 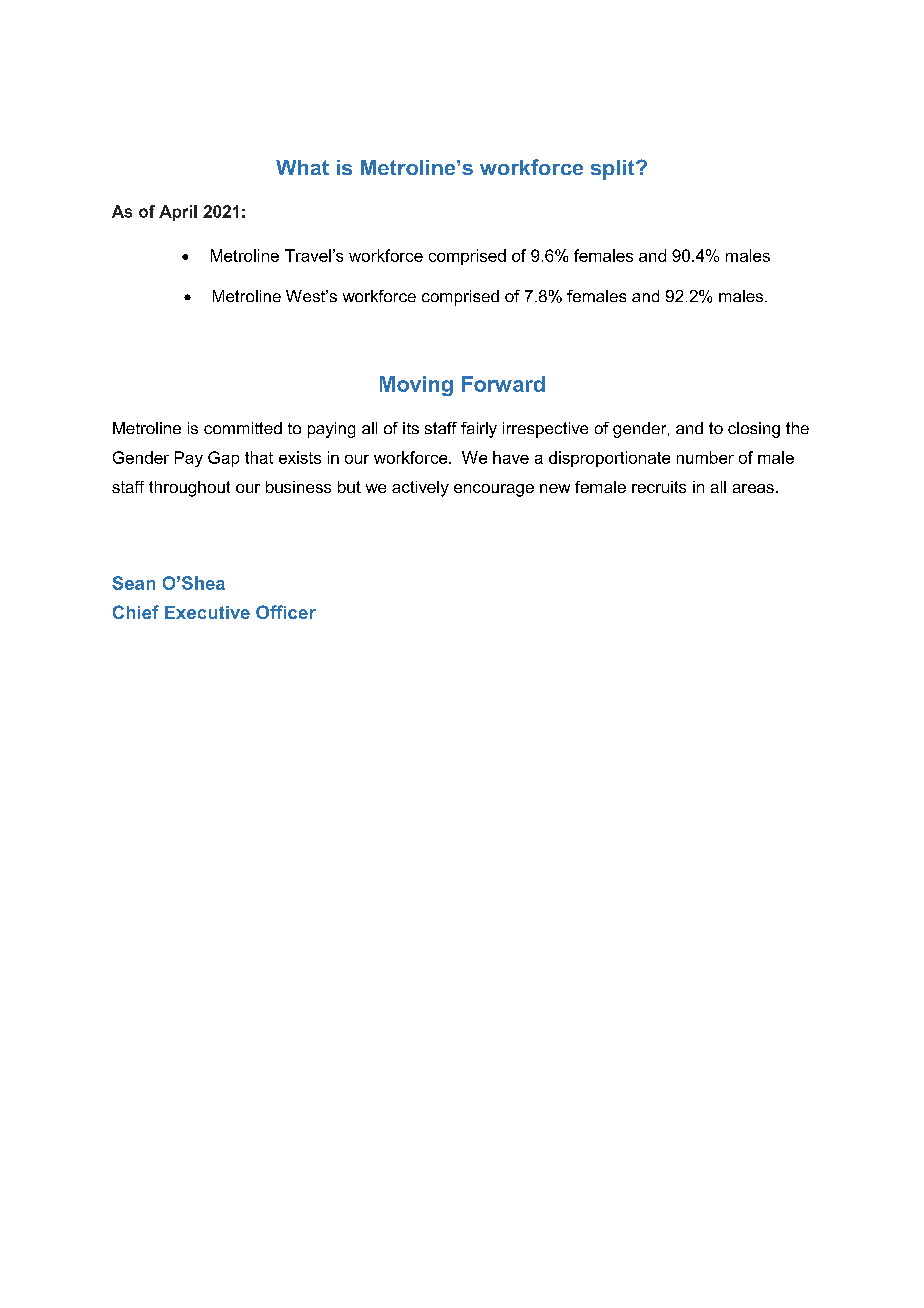 I want to click on split, so click(x=614, y=170).
